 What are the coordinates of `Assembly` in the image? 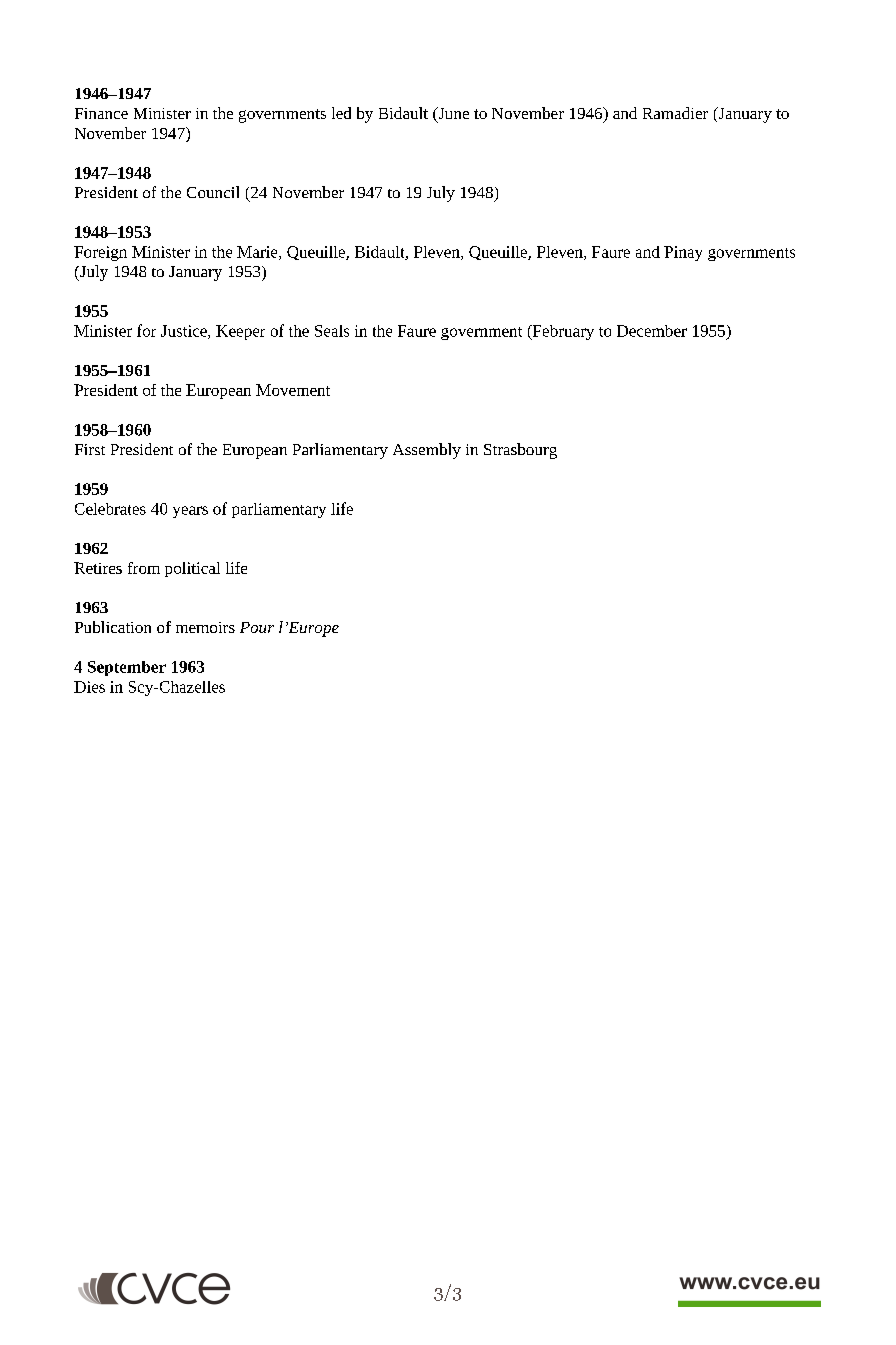 It's located at (427, 451).
